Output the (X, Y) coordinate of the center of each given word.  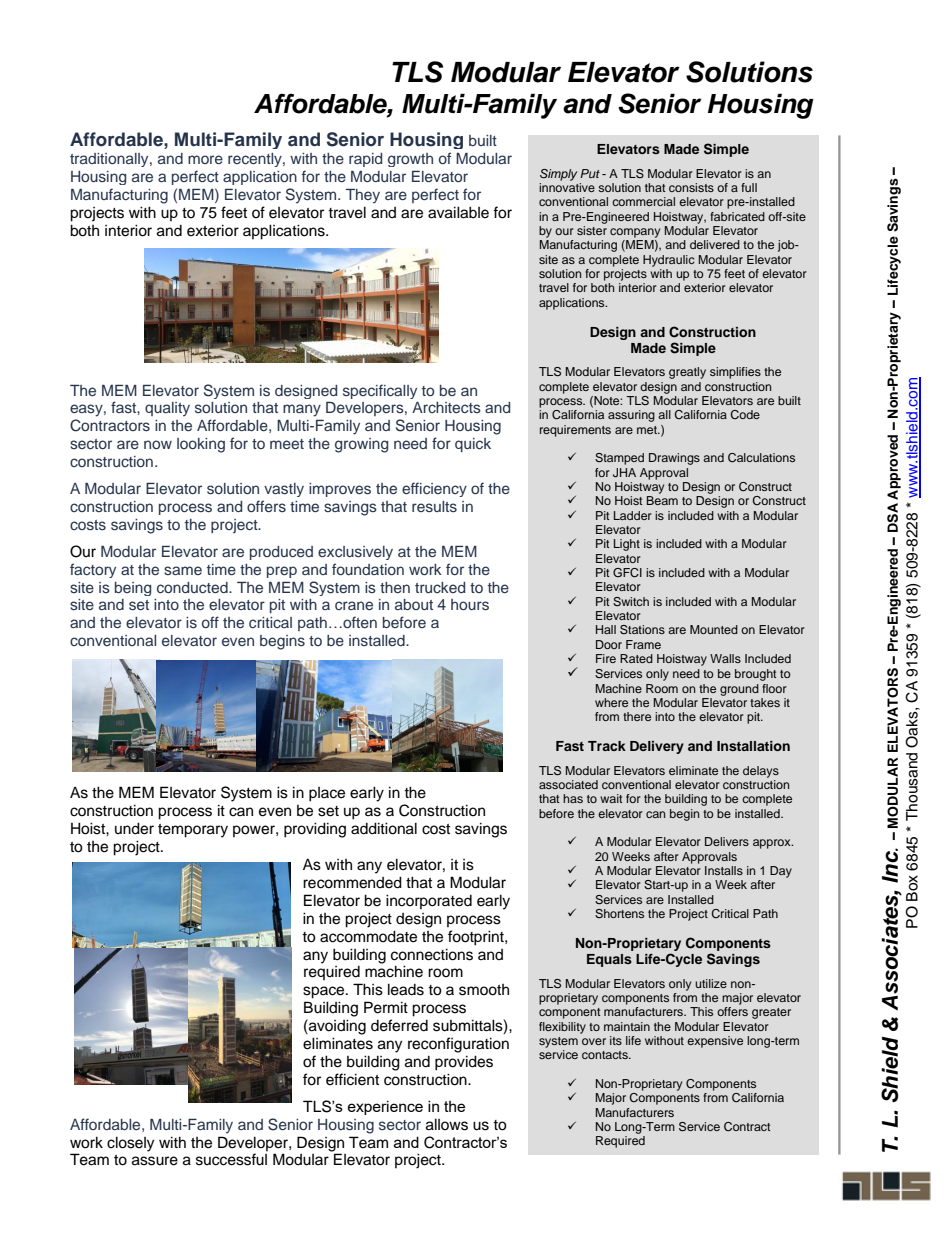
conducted (193, 587)
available (458, 212)
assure (155, 1161)
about (414, 604)
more (205, 159)
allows (447, 1124)
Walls (725, 658)
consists (691, 187)
